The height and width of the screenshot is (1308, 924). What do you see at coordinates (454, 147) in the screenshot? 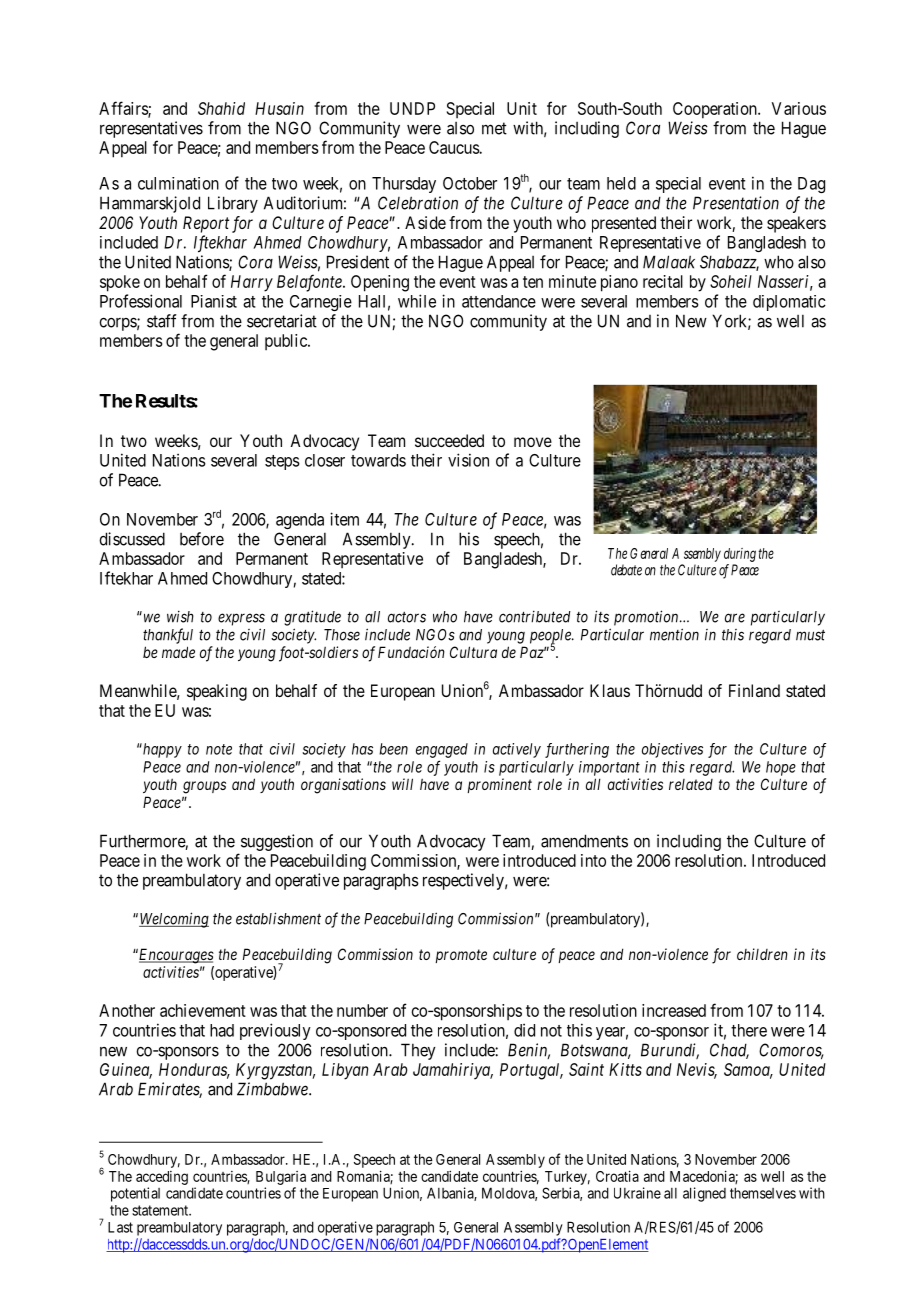
I see `Caucus` at bounding box center [454, 147].
